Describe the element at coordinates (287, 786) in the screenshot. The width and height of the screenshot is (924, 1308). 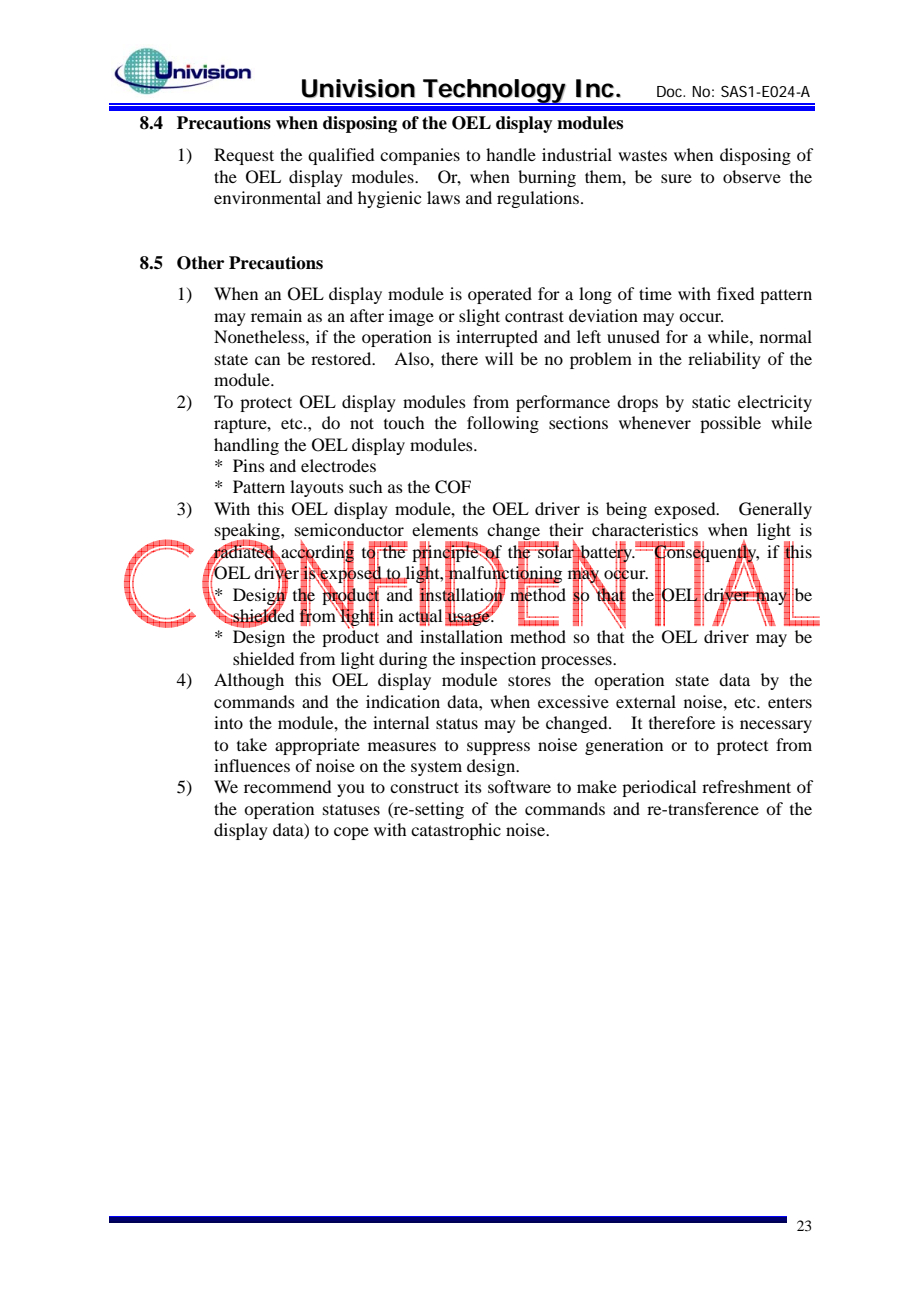
I see `recommend` at that location.
